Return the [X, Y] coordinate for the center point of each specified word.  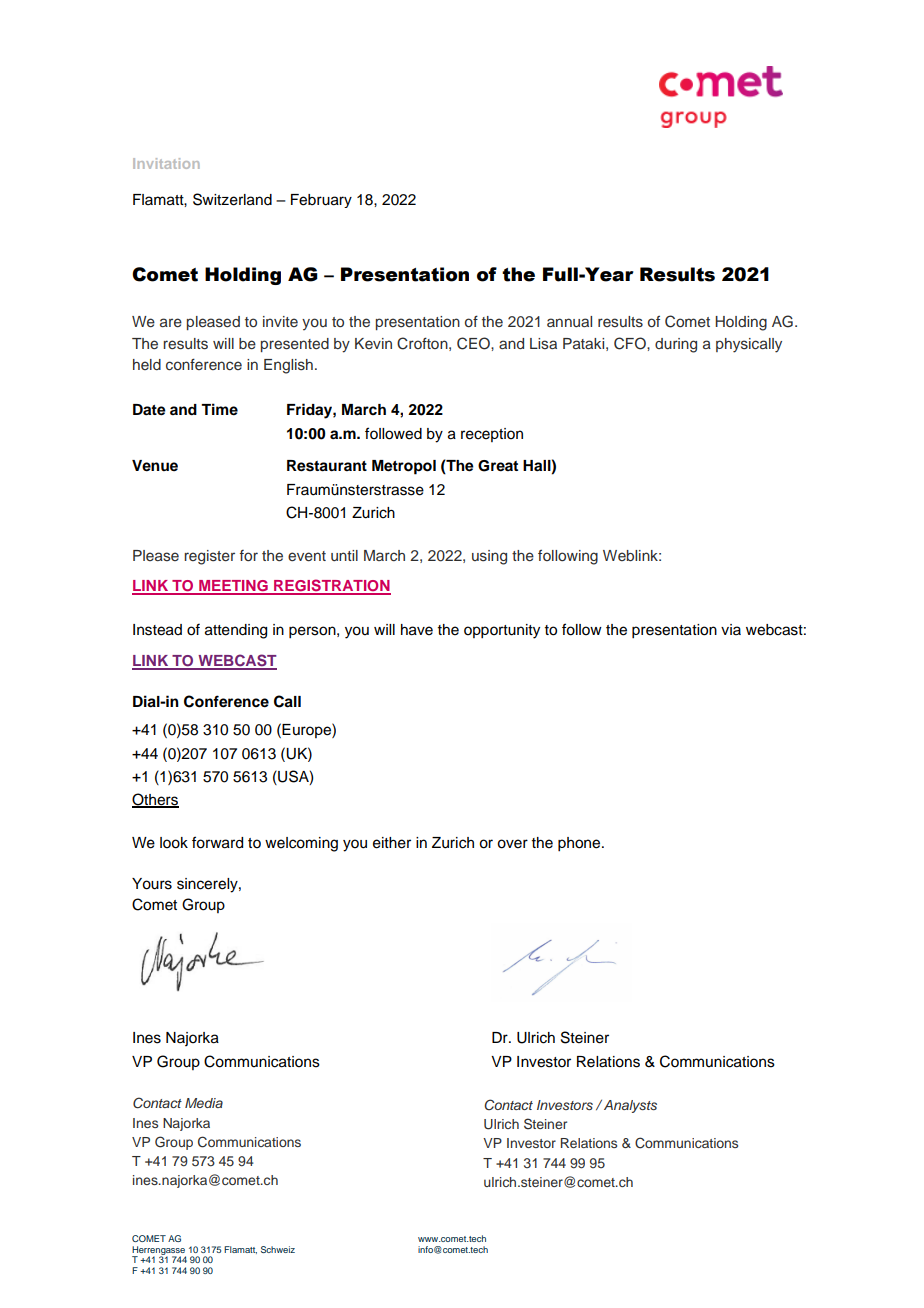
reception [492, 435]
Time [219, 409]
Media [204, 1103]
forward [217, 842]
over [512, 844]
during [676, 345]
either [392, 843]
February [321, 201]
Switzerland [232, 199]
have [417, 630]
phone [580, 844]
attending [236, 631]
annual [569, 321]
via [731, 629]
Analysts [630, 1106]
